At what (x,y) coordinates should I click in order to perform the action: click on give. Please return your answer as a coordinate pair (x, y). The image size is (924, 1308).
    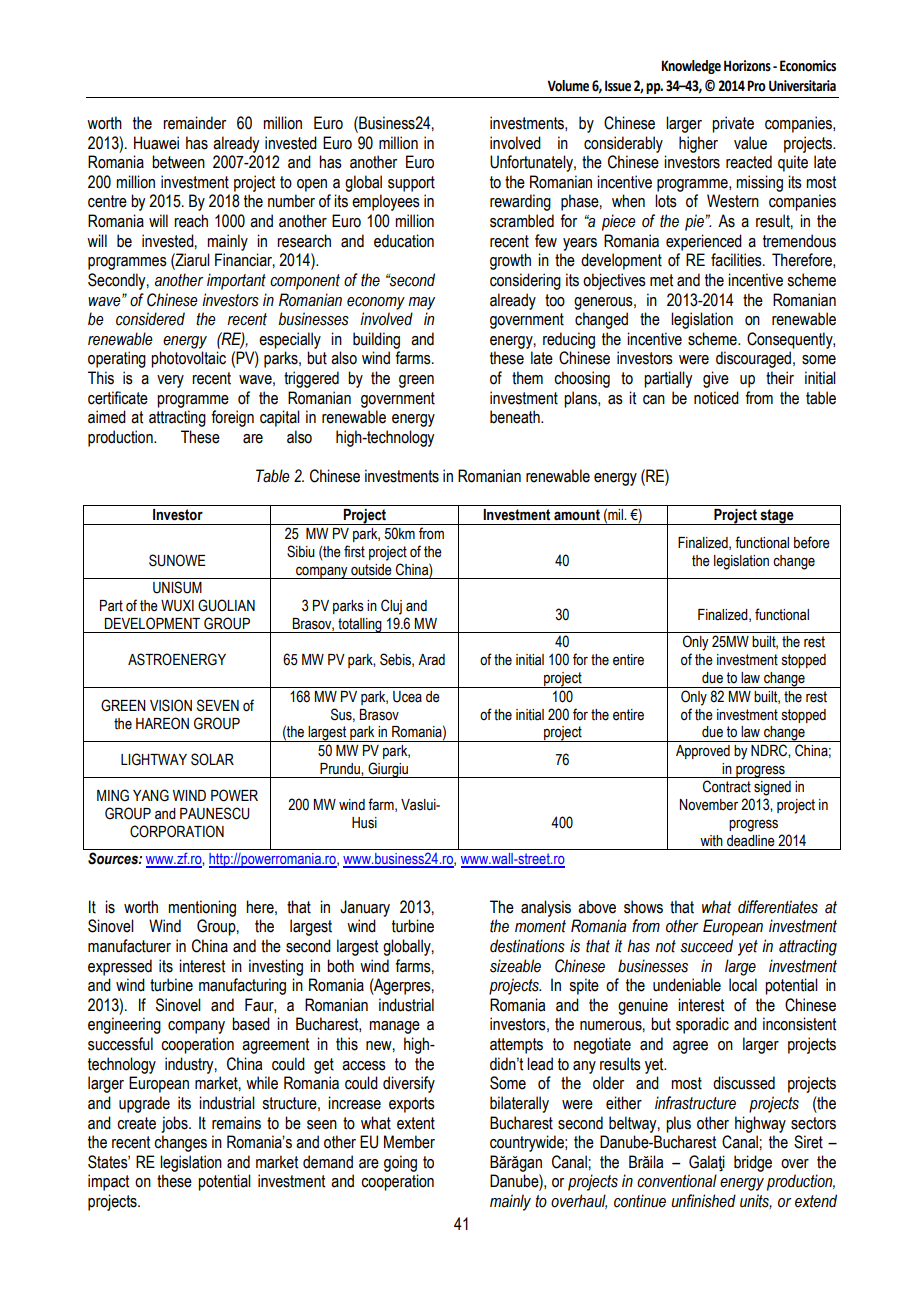
    Looking at the image, I should click on (716, 379).
